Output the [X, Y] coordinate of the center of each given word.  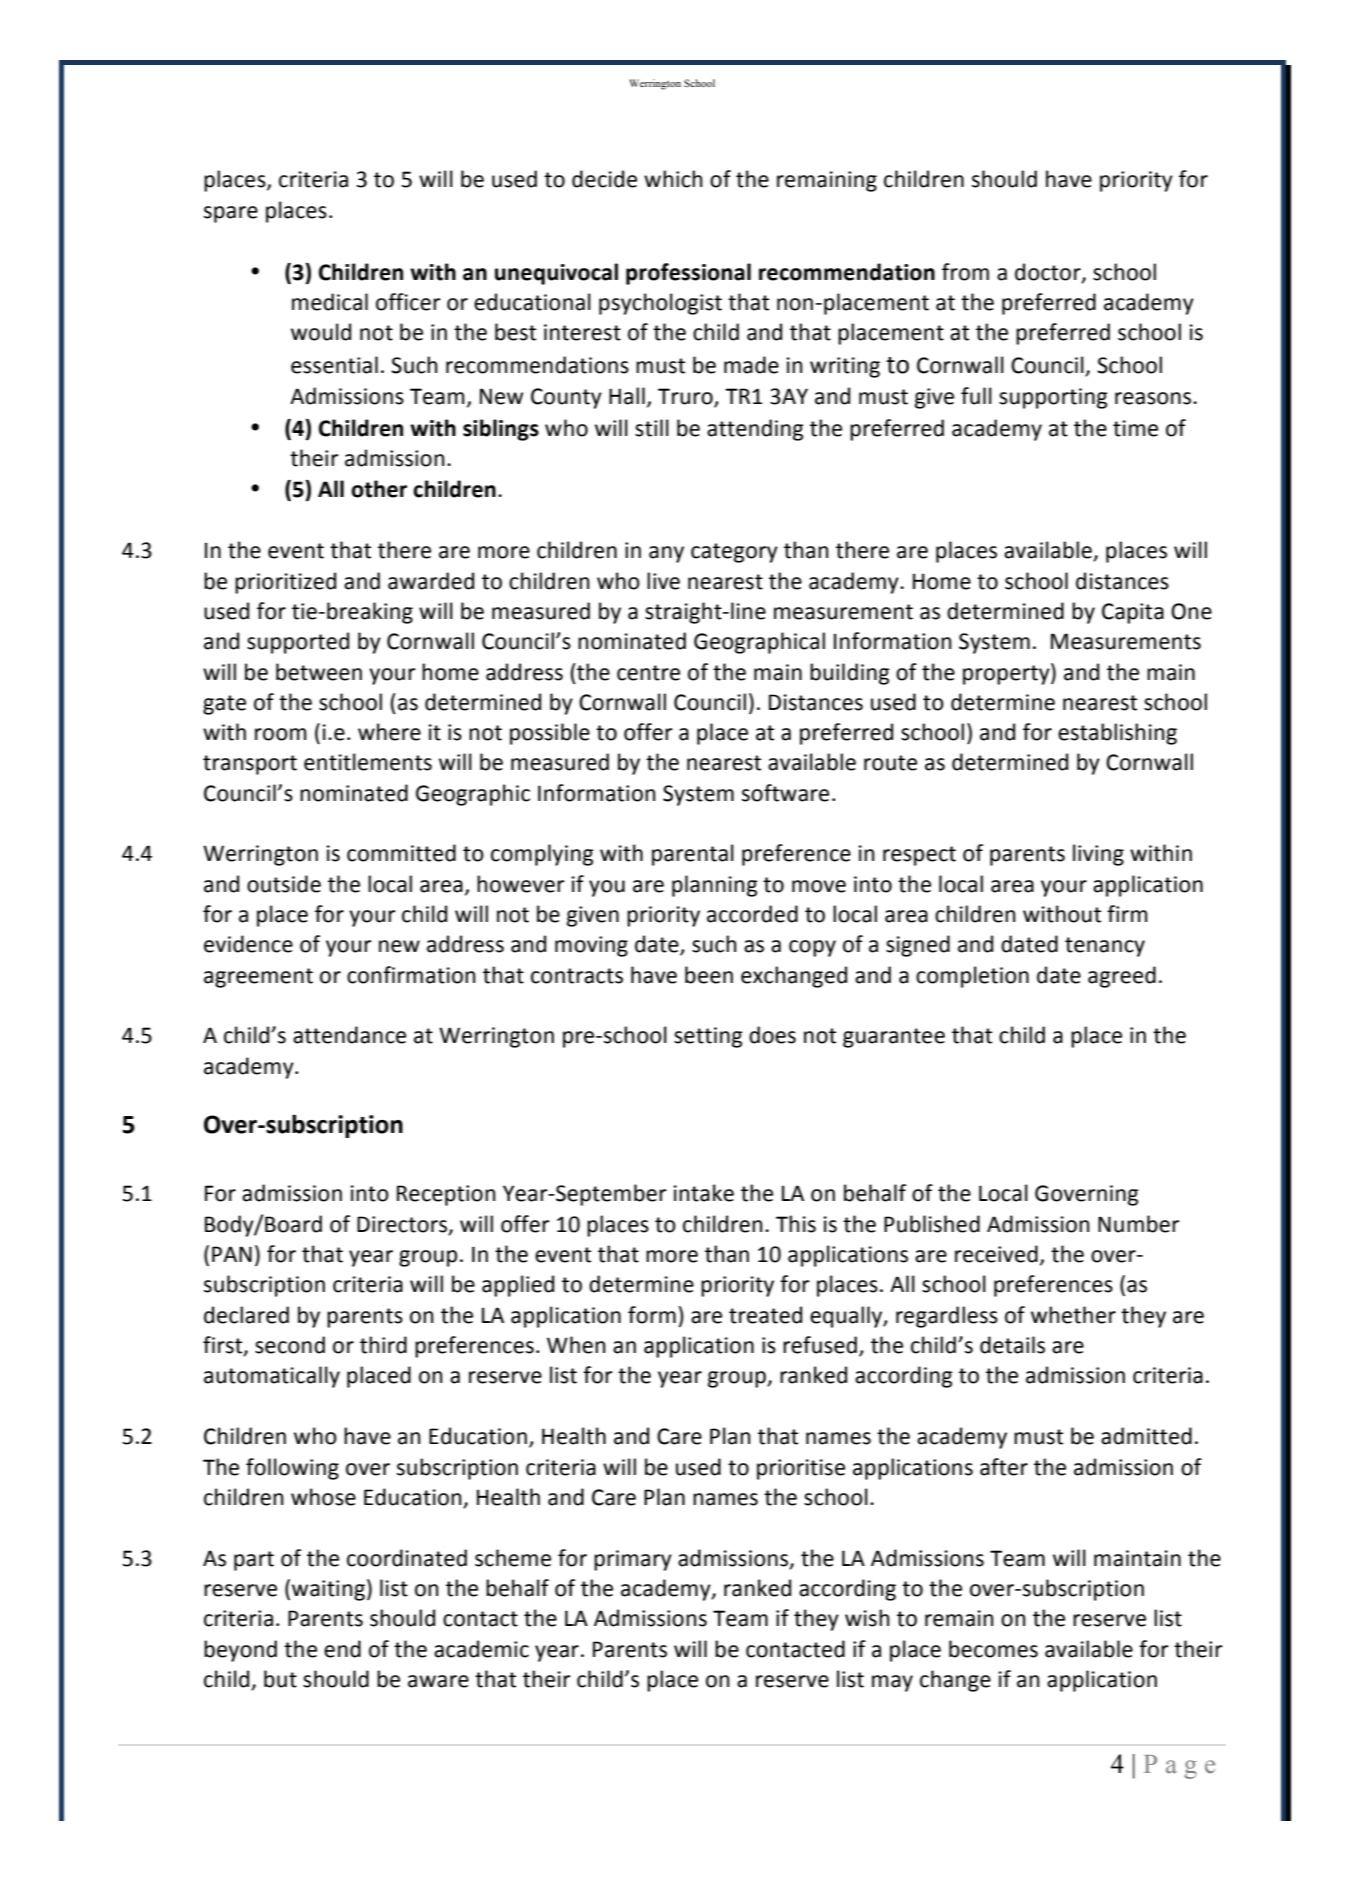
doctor [1049, 273]
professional [688, 274]
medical [330, 302]
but [280, 1679]
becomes [993, 1649]
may [892, 1683]
